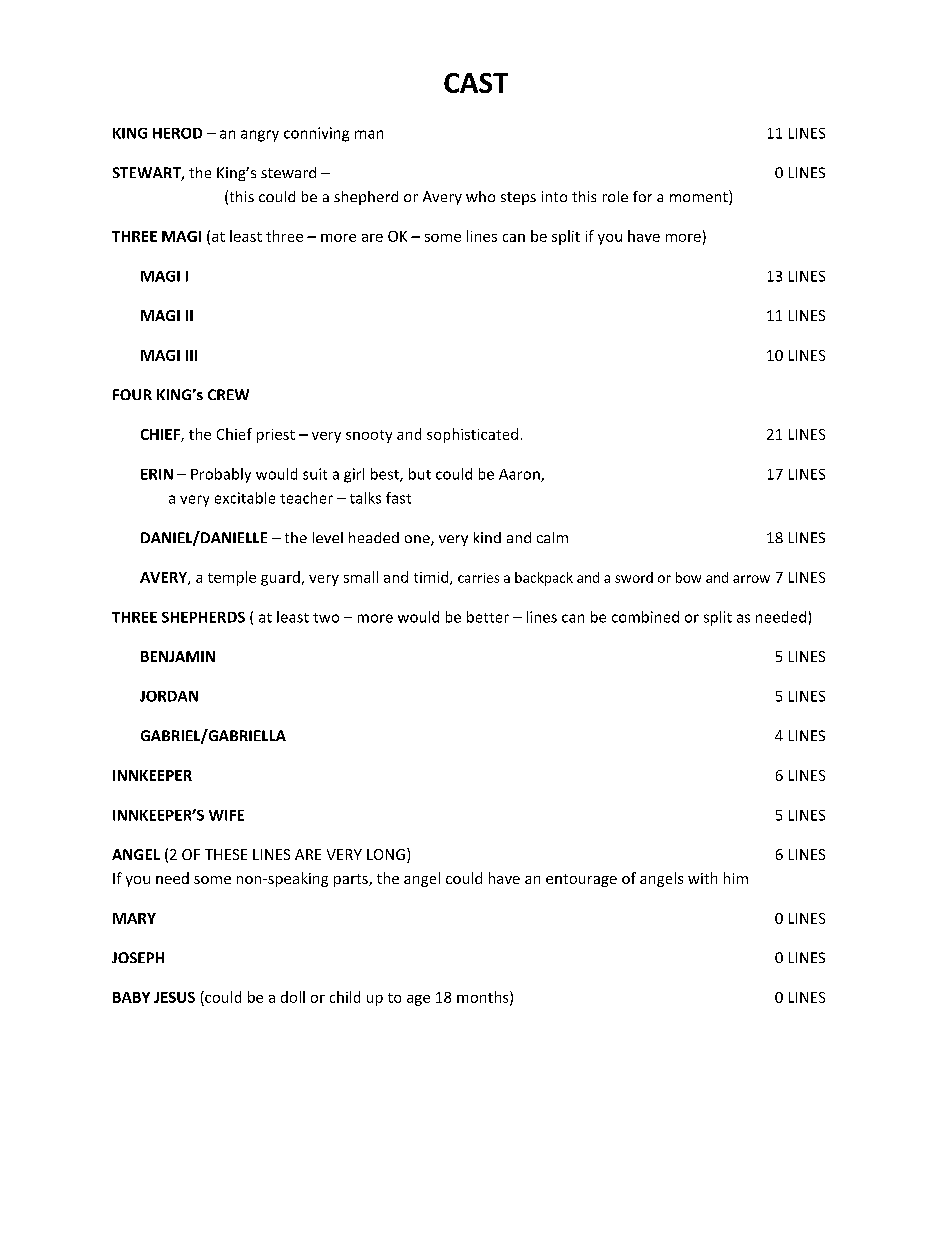 The width and height of the screenshot is (952, 1233). Describe the element at coordinates (520, 475) in the screenshot. I see `Aaron` at that location.
